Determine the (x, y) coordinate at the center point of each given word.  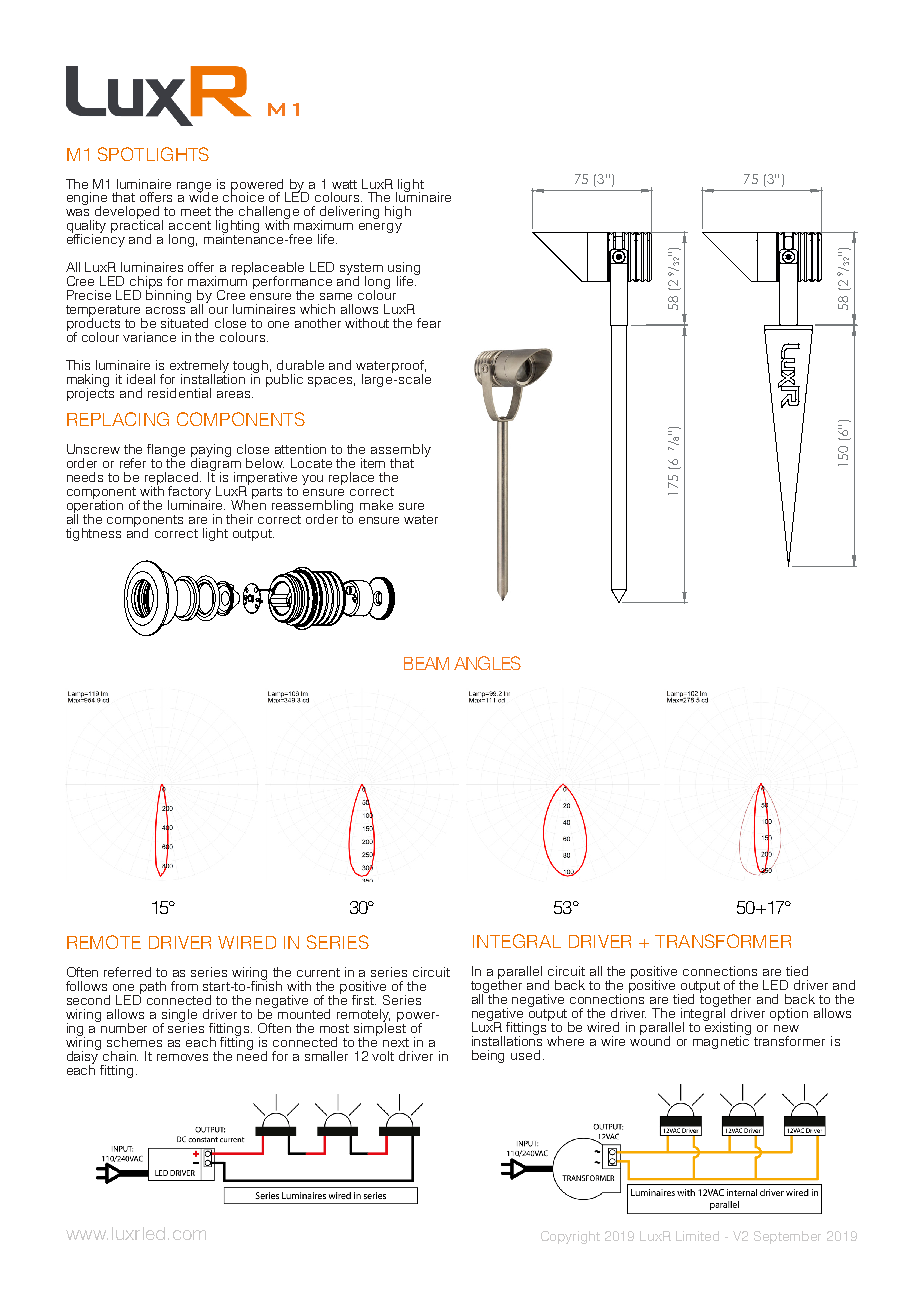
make (376, 505)
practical (137, 227)
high (398, 212)
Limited (697, 1236)
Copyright (570, 1237)
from (184, 986)
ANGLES (487, 663)
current (318, 972)
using (404, 270)
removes (182, 1057)
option (789, 1014)
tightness (93, 534)
